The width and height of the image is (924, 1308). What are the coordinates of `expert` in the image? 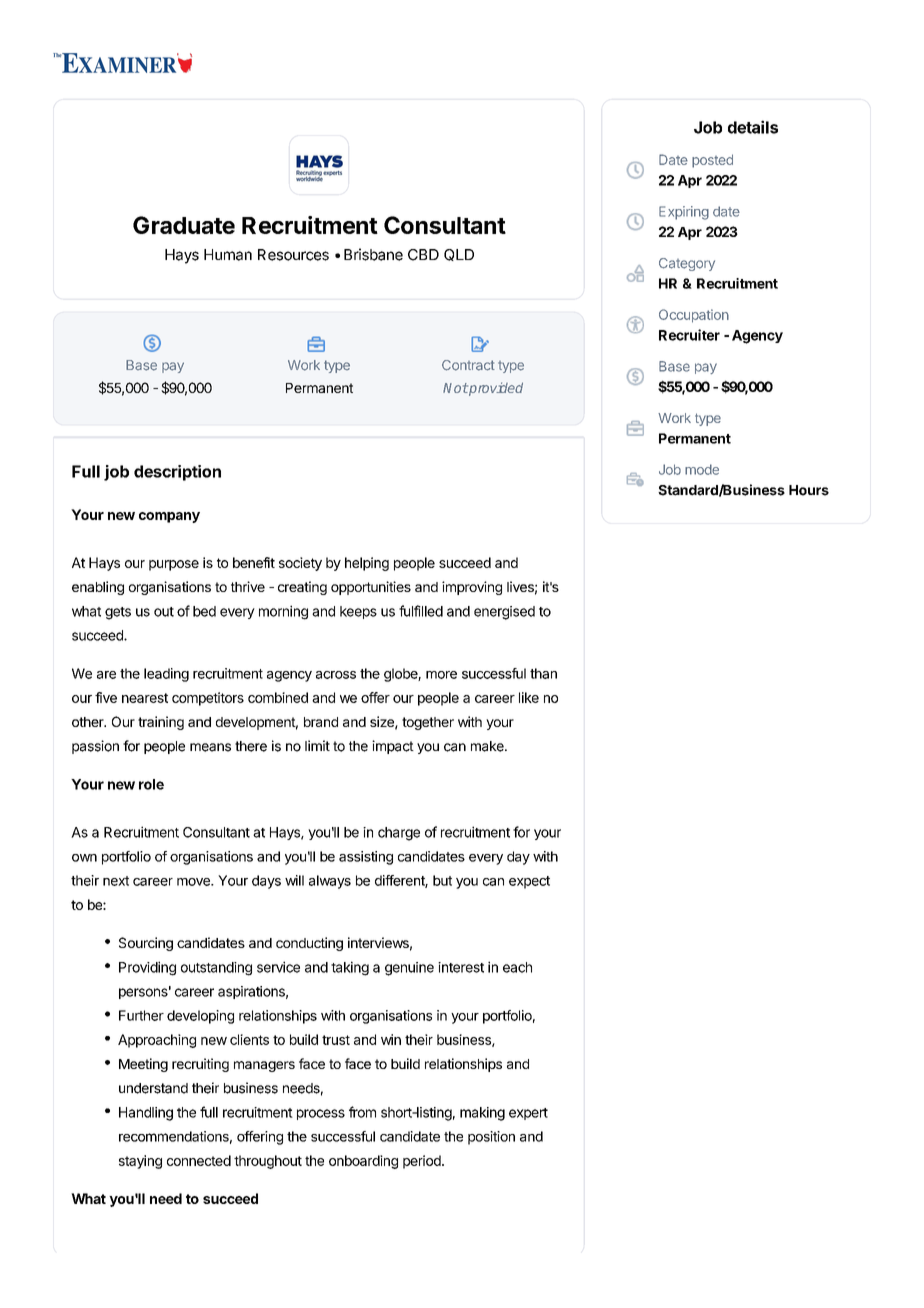 It's located at (528, 1114).
